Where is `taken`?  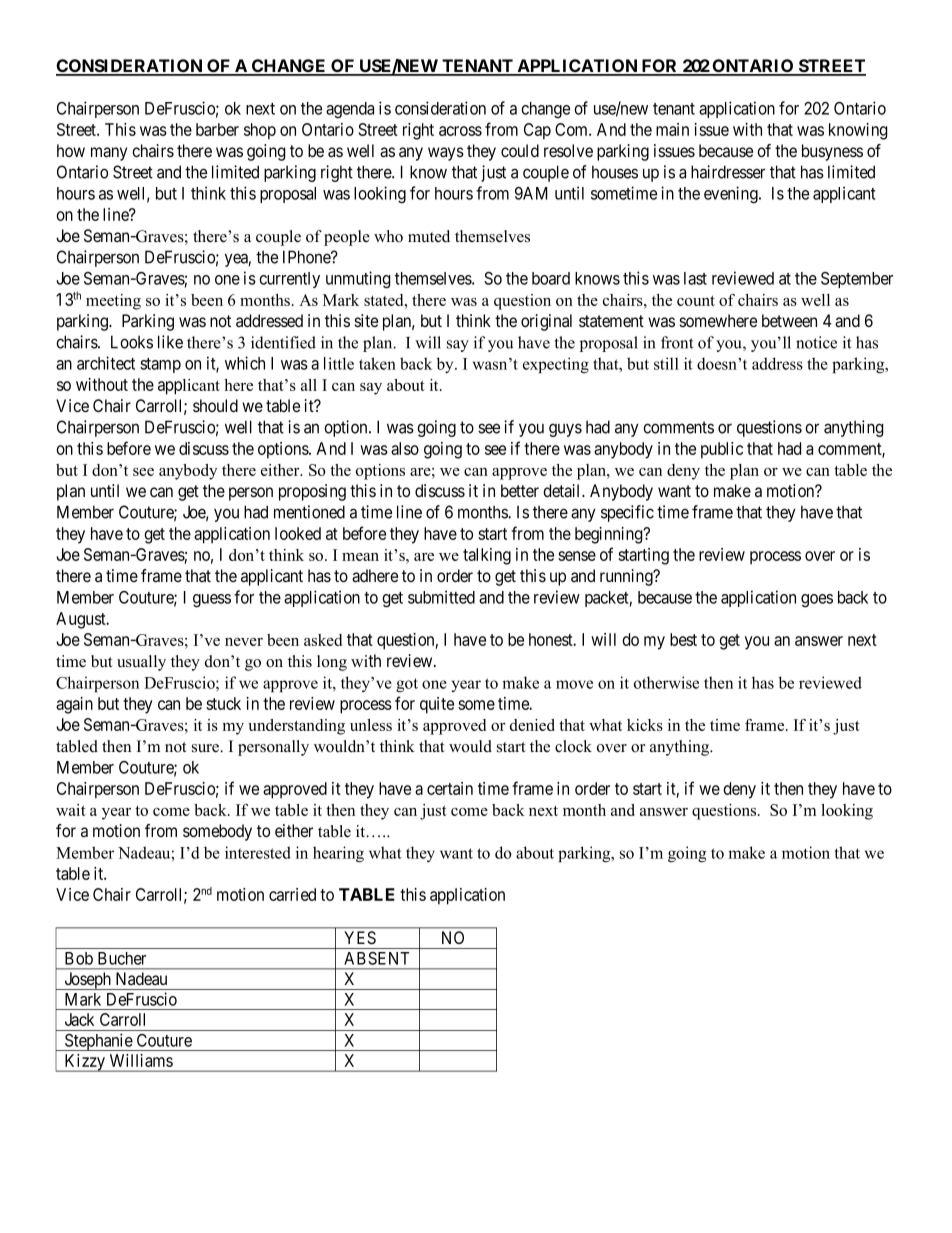
taken is located at coordinates (377, 363).
